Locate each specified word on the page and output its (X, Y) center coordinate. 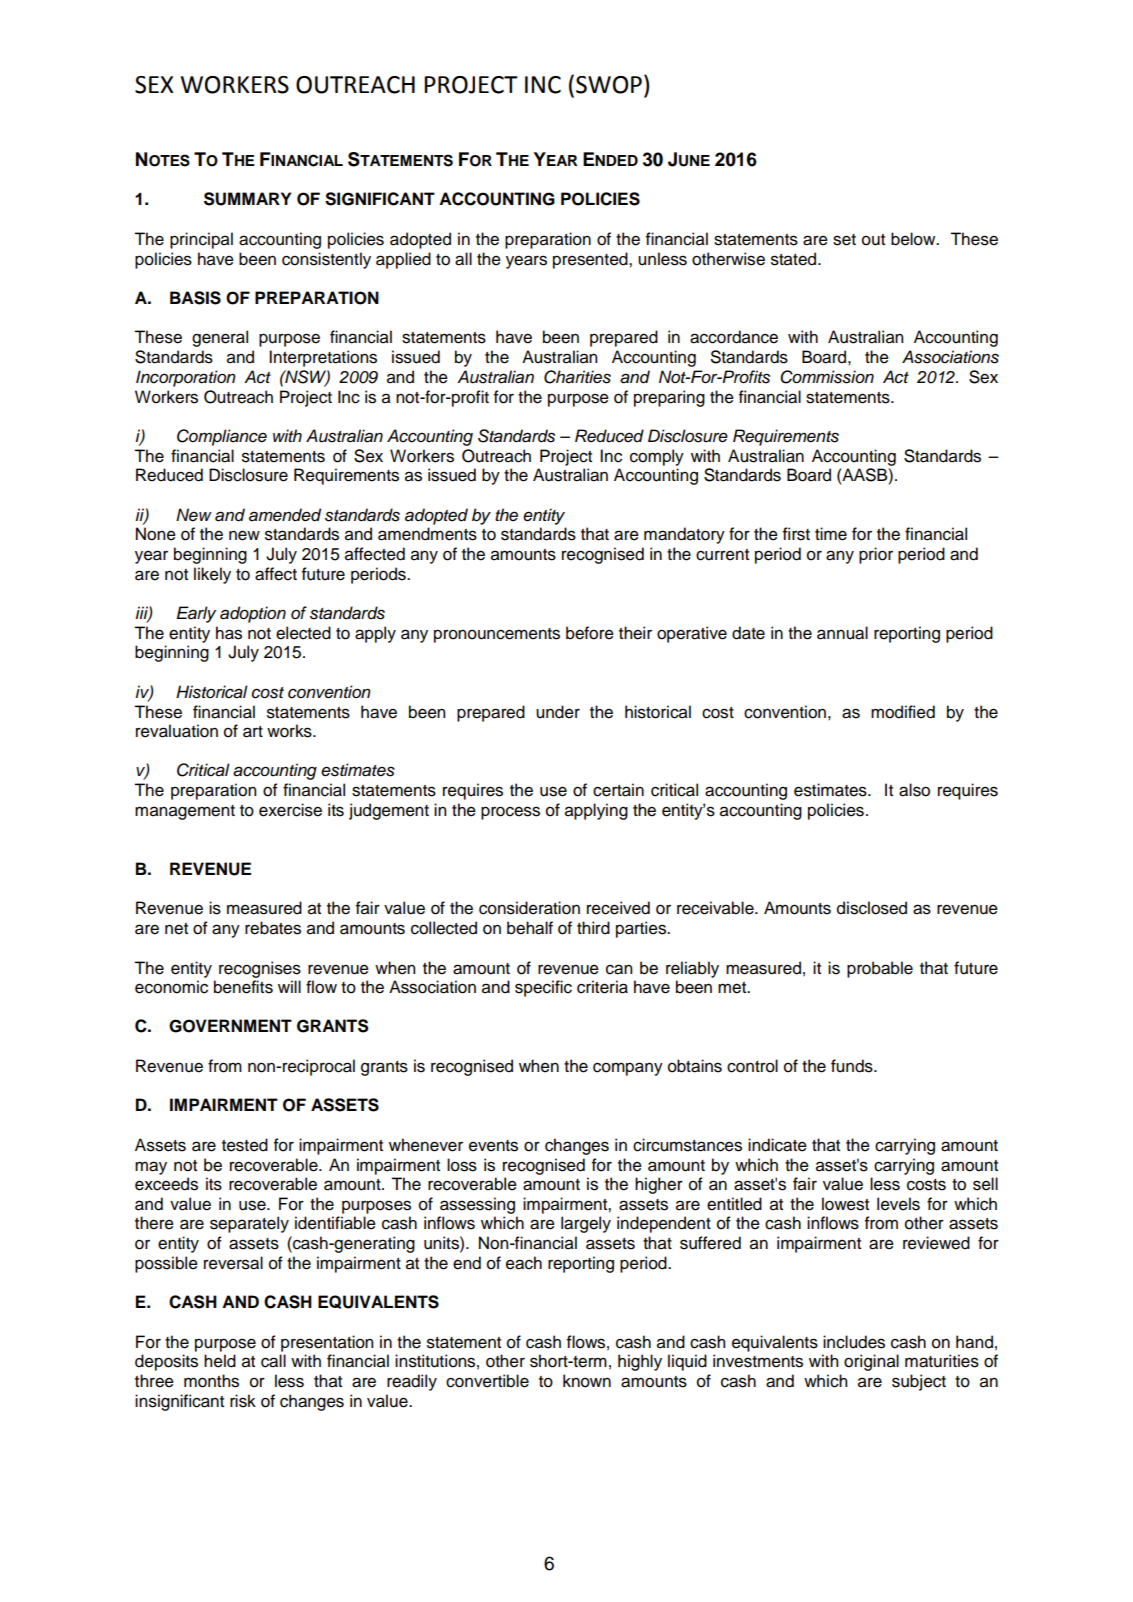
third (593, 928)
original (871, 1362)
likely (212, 575)
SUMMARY (247, 199)
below (914, 239)
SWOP (609, 85)
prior (876, 555)
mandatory (684, 535)
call (273, 1361)
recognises (260, 969)
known (587, 1381)
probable (880, 969)
